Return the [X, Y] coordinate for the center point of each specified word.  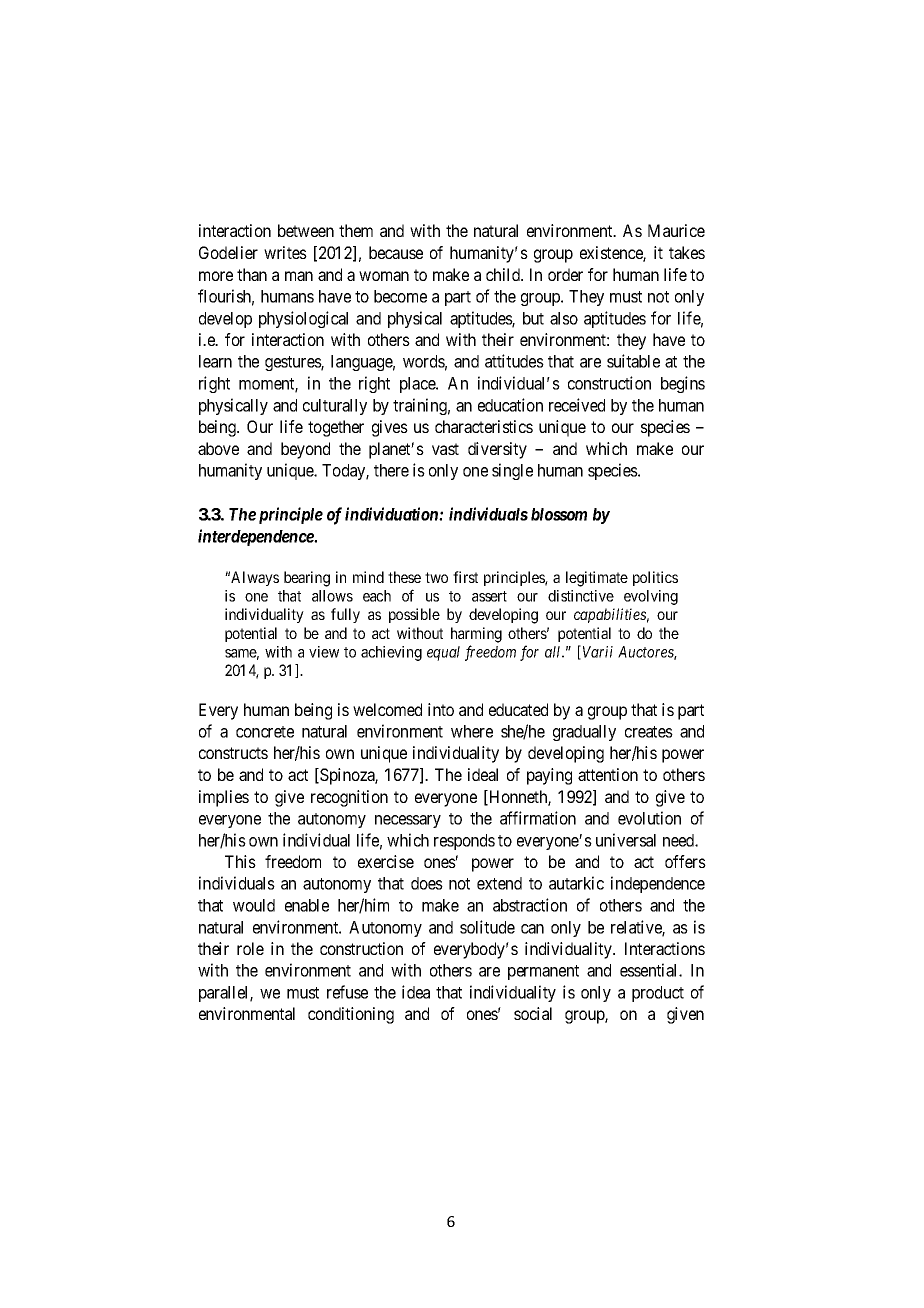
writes [285, 252]
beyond [305, 450]
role [250, 948]
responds [464, 842]
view [324, 652]
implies [224, 798]
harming [476, 635]
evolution [649, 818]
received [577, 405]
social [533, 1013]
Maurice [676, 230]
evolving [651, 597]
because [396, 252]
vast [445, 449]
